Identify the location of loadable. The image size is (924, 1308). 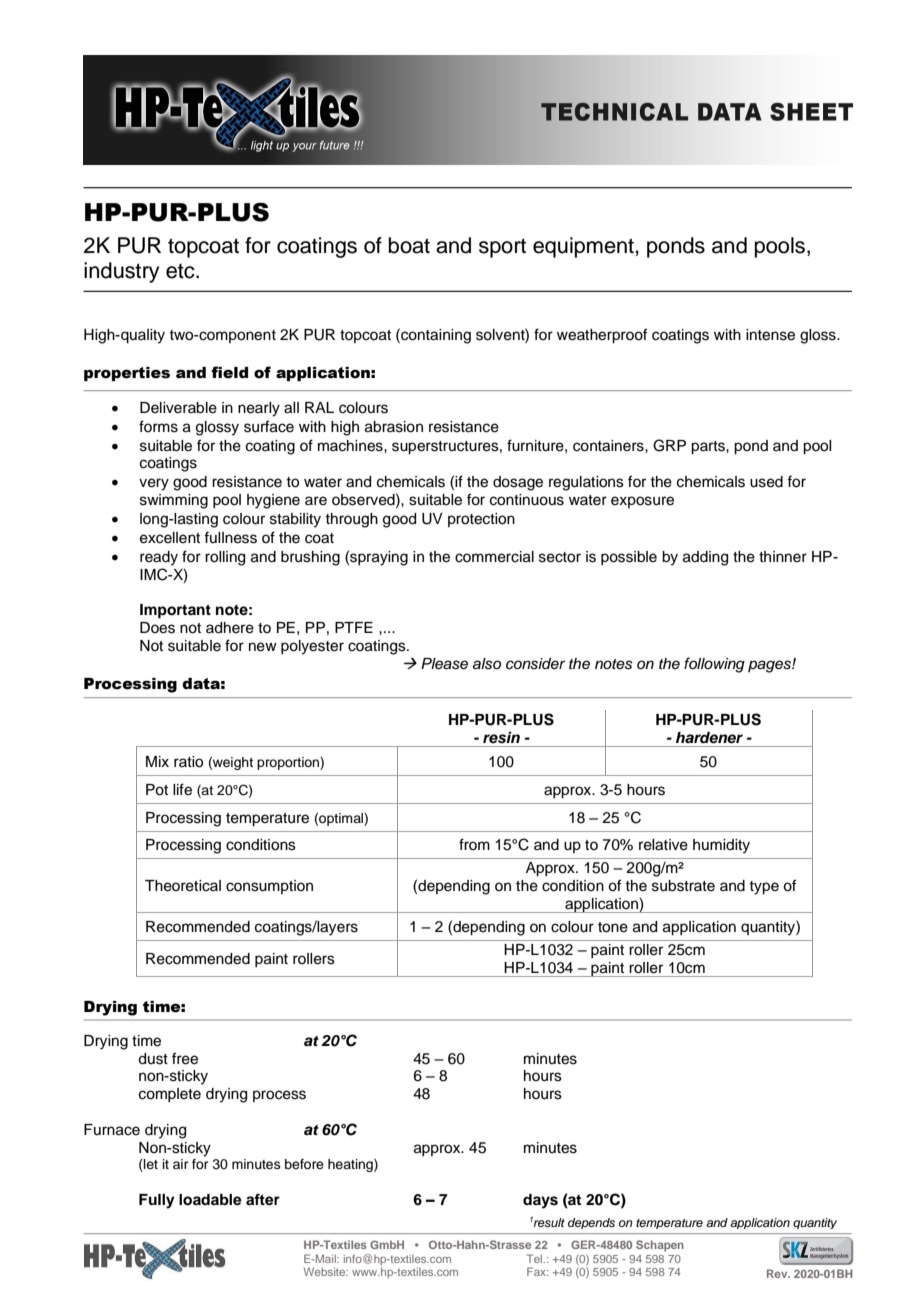
(210, 1200).
